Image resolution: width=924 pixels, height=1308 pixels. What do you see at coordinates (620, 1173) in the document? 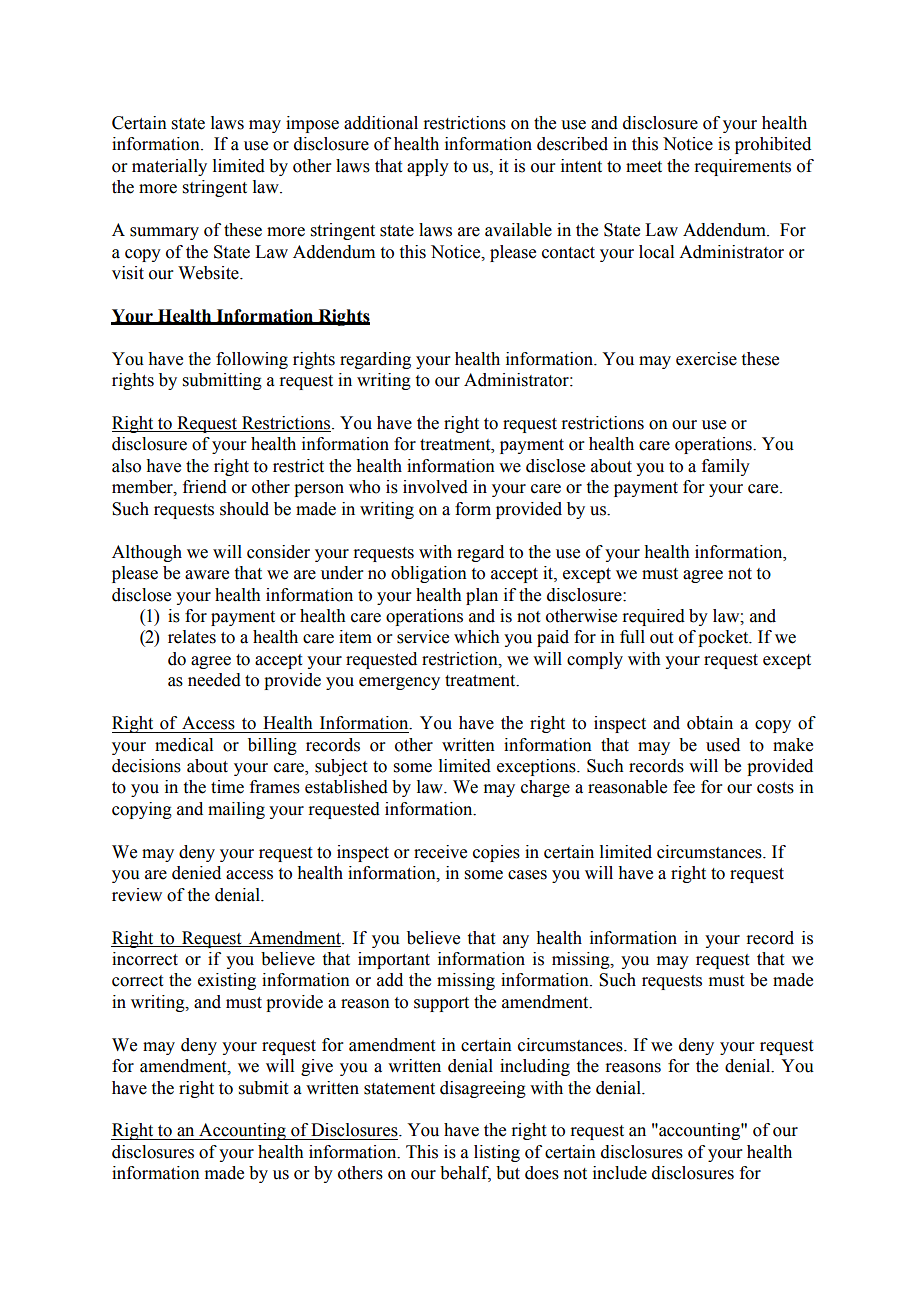
I see `include` at bounding box center [620, 1173].
